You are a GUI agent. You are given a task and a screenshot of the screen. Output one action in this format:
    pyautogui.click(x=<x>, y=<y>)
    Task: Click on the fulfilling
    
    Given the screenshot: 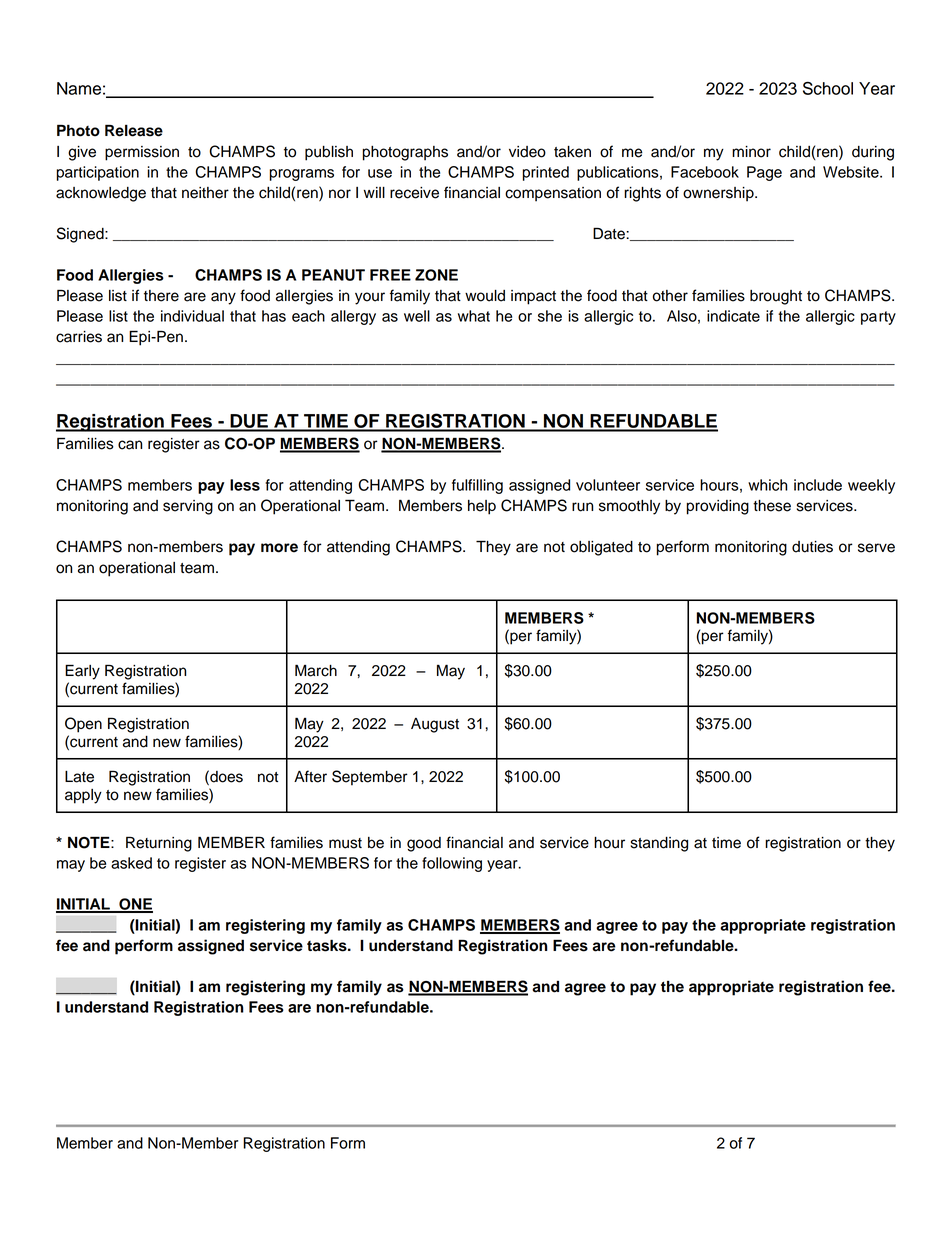 What is the action you would take?
    pyautogui.click(x=477, y=486)
